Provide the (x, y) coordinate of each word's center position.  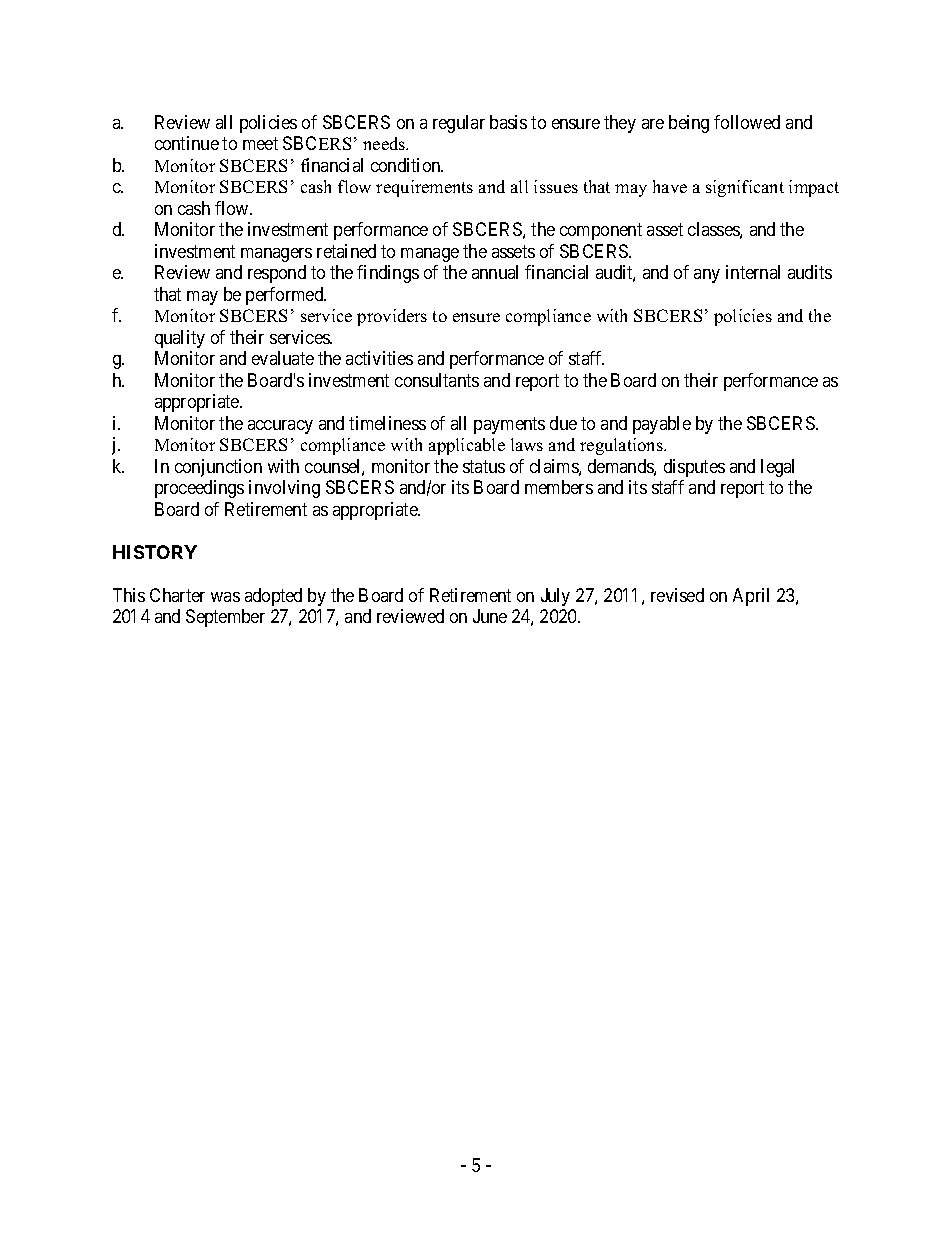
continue (187, 143)
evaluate (283, 358)
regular (459, 124)
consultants (437, 380)
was (225, 597)
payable (662, 425)
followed (747, 122)
